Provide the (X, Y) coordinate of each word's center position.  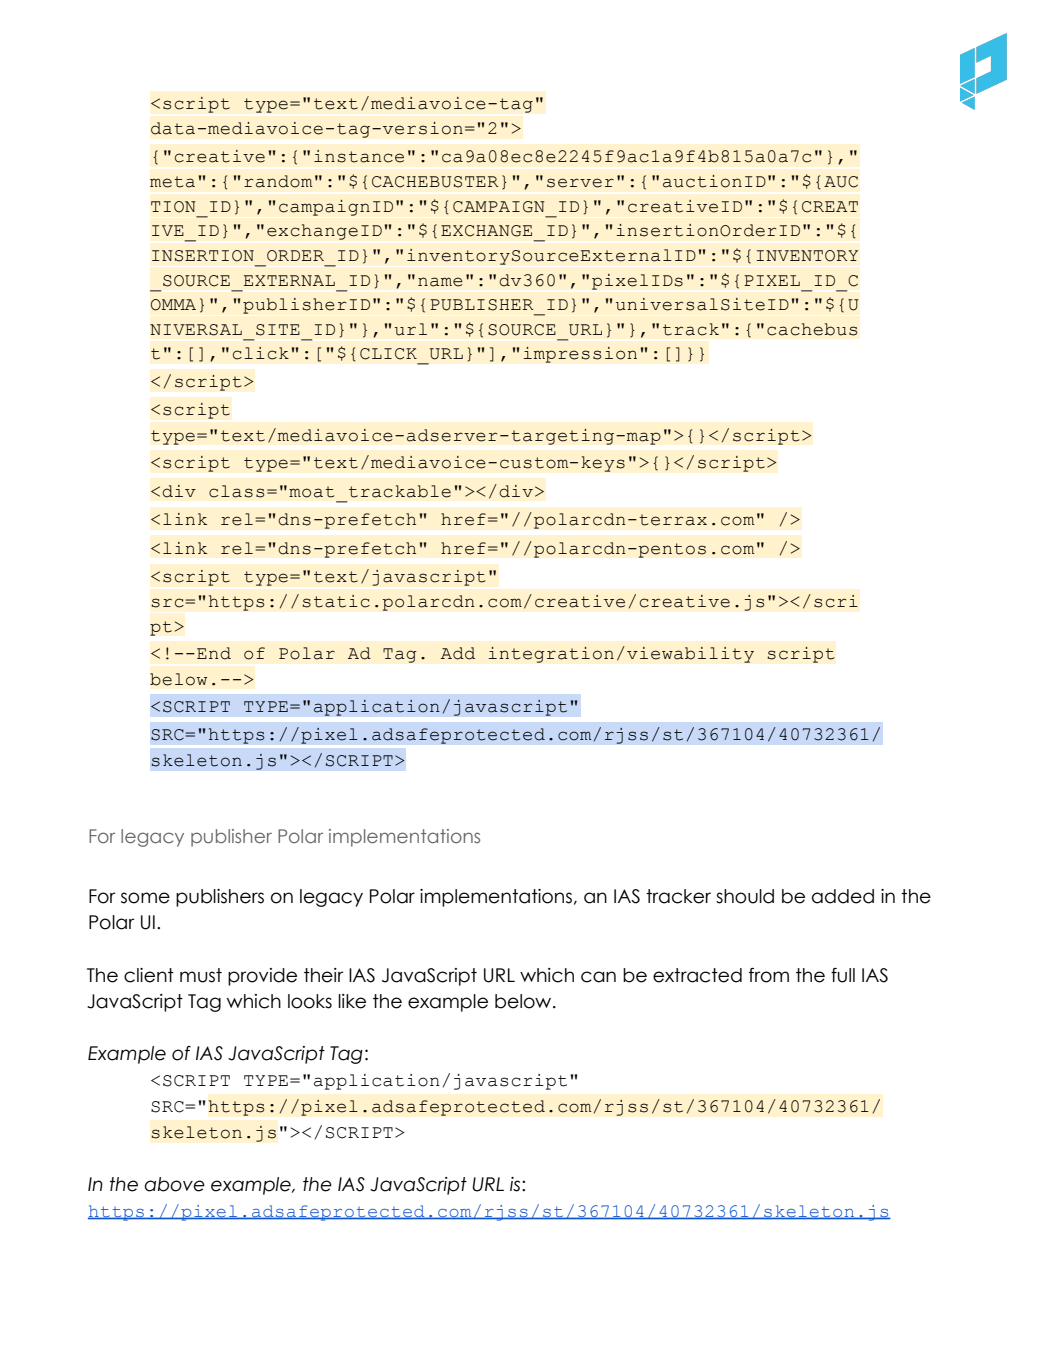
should (745, 896)
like (352, 1001)
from (769, 975)
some (145, 898)
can (598, 977)
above (174, 1184)
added (843, 896)
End (214, 653)
